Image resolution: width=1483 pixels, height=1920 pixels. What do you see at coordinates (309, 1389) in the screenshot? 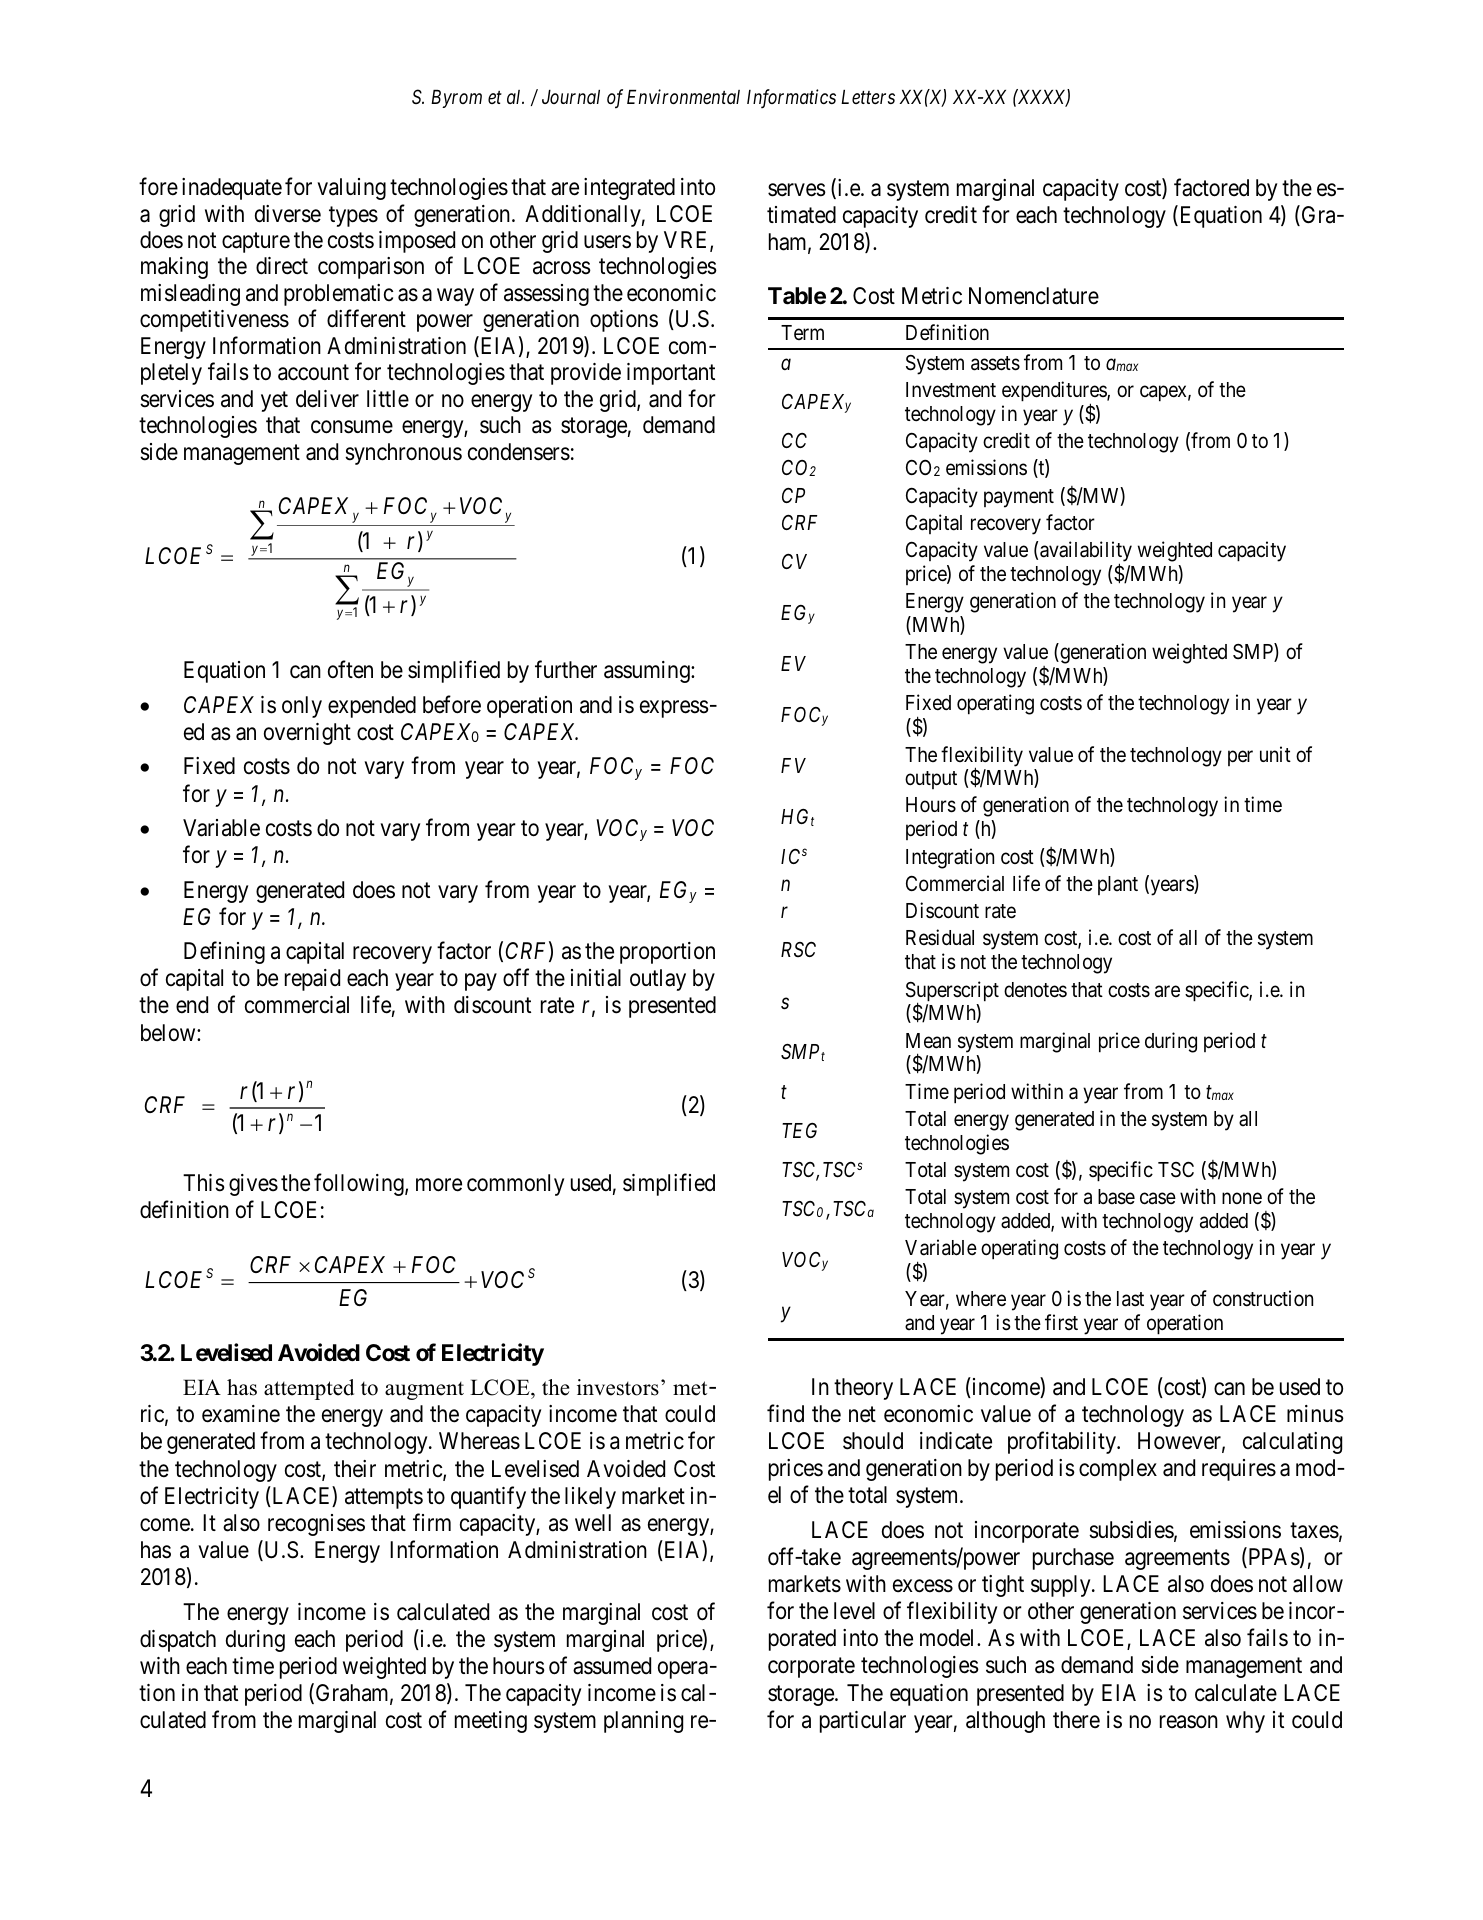
I see `attempted` at bounding box center [309, 1389].
